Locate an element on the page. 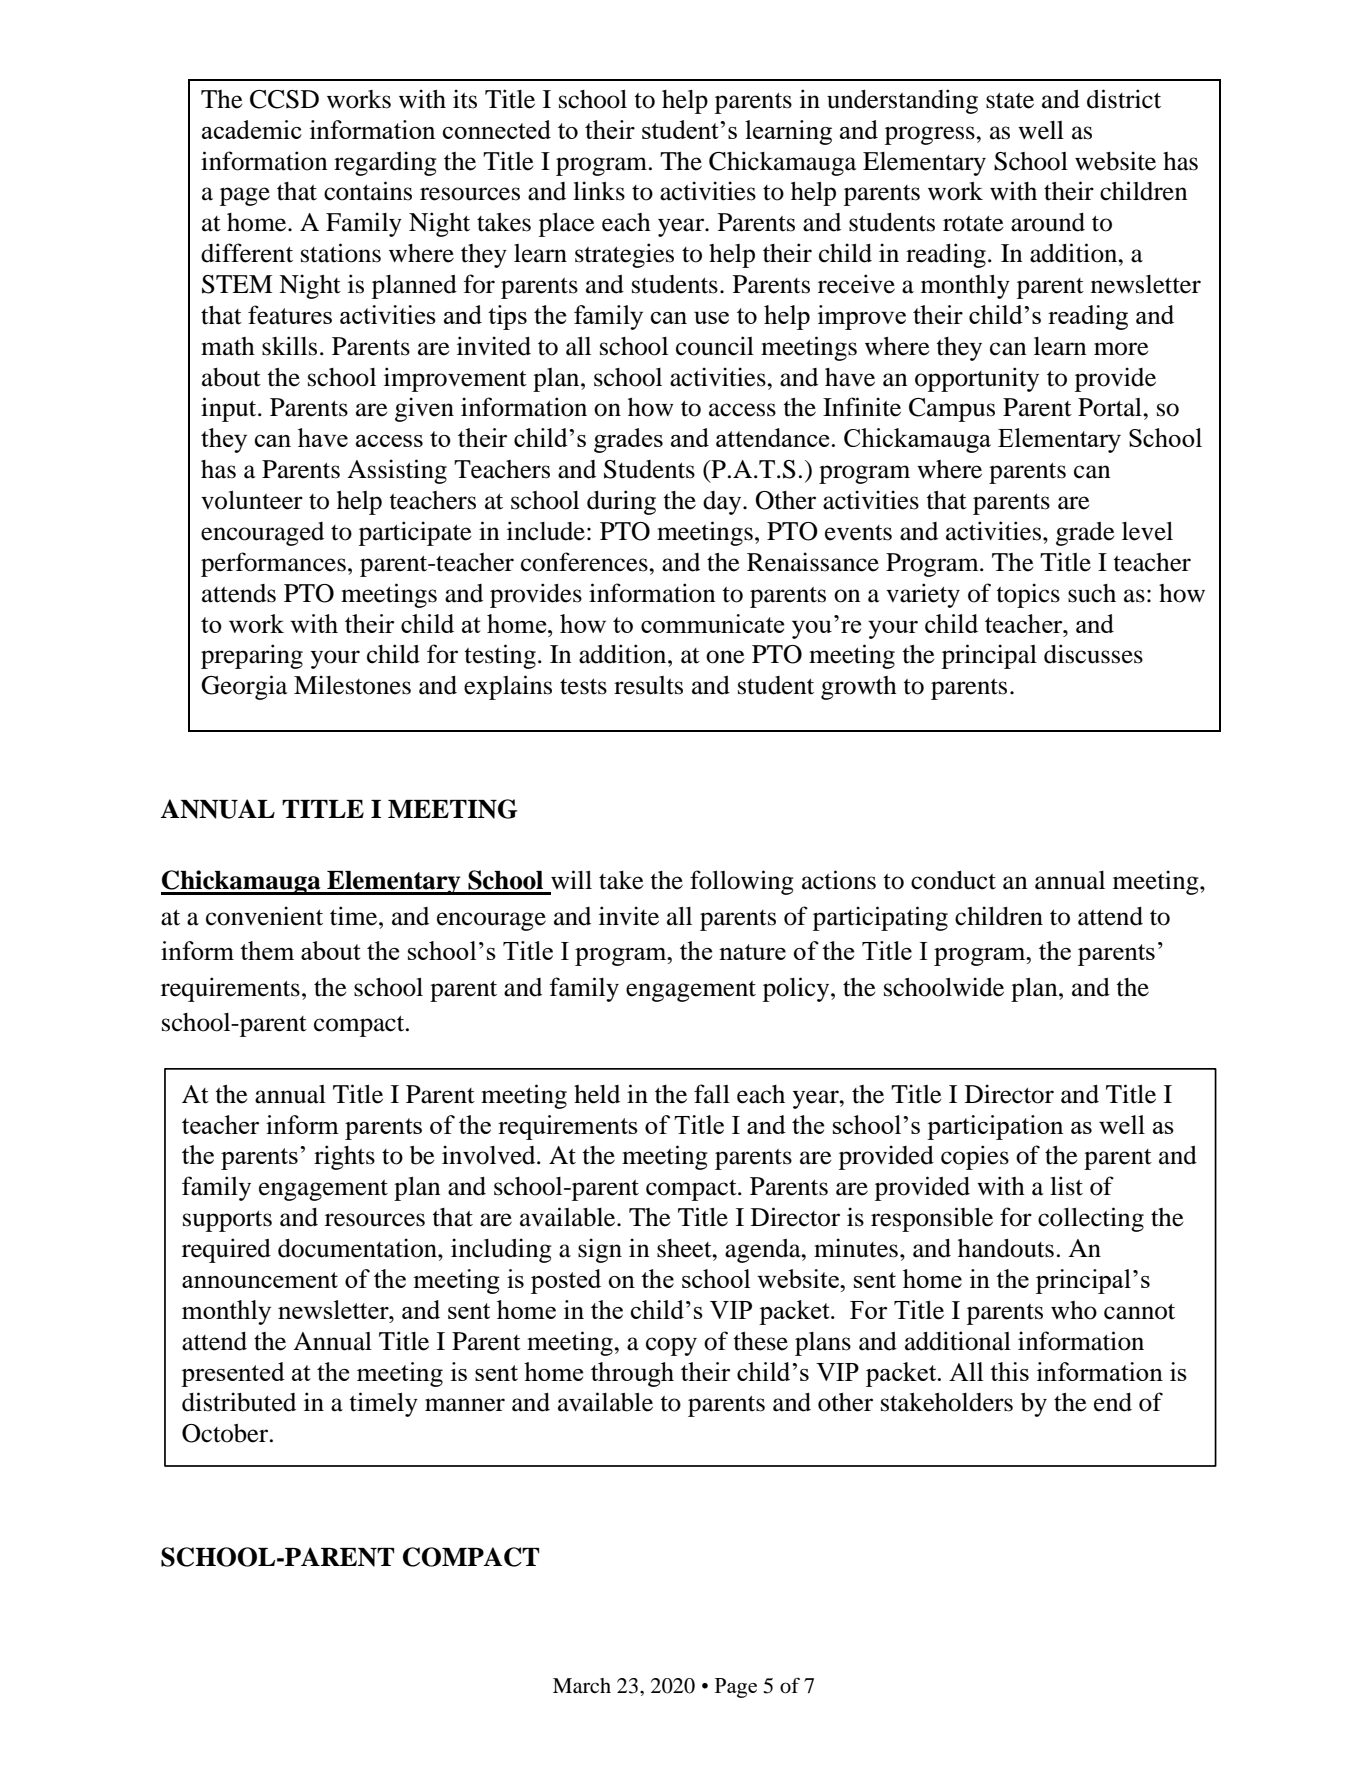 Image resolution: width=1368 pixels, height=1771 pixels. through is located at coordinates (632, 1374).
